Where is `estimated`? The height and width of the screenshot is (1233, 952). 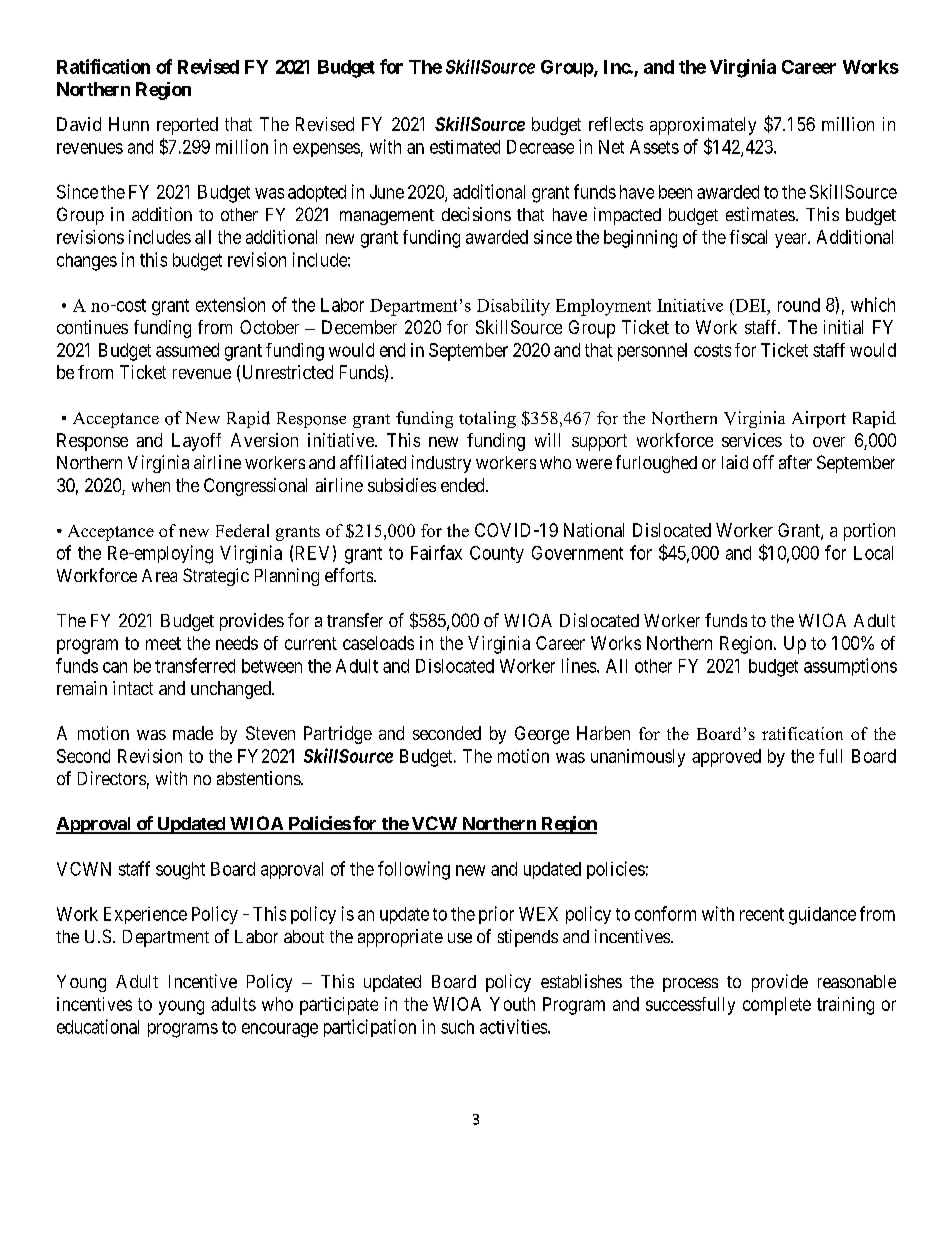 estimated is located at coordinates (465, 147).
